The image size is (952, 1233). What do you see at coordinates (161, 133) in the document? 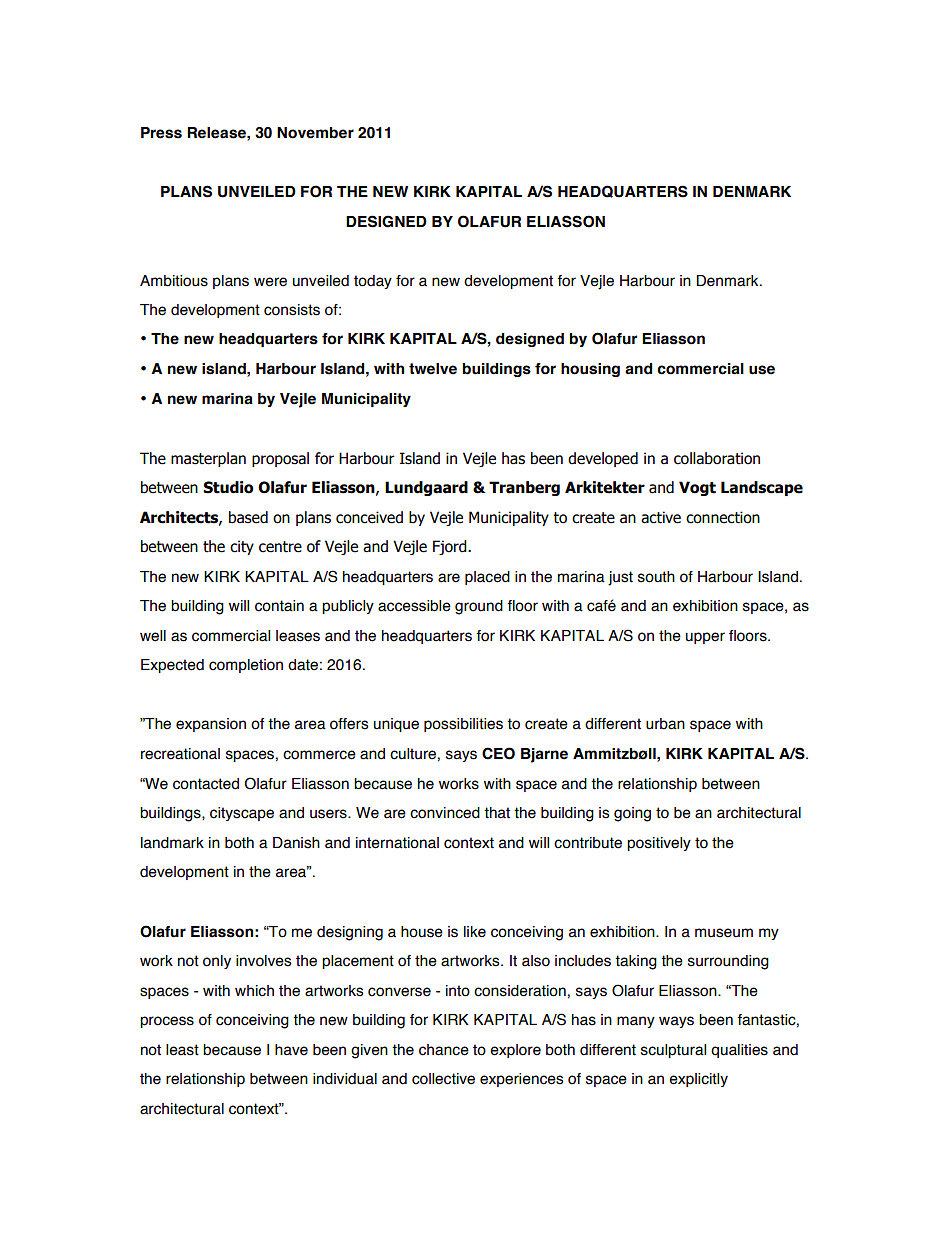
I see `Press` at bounding box center [161, 133].
